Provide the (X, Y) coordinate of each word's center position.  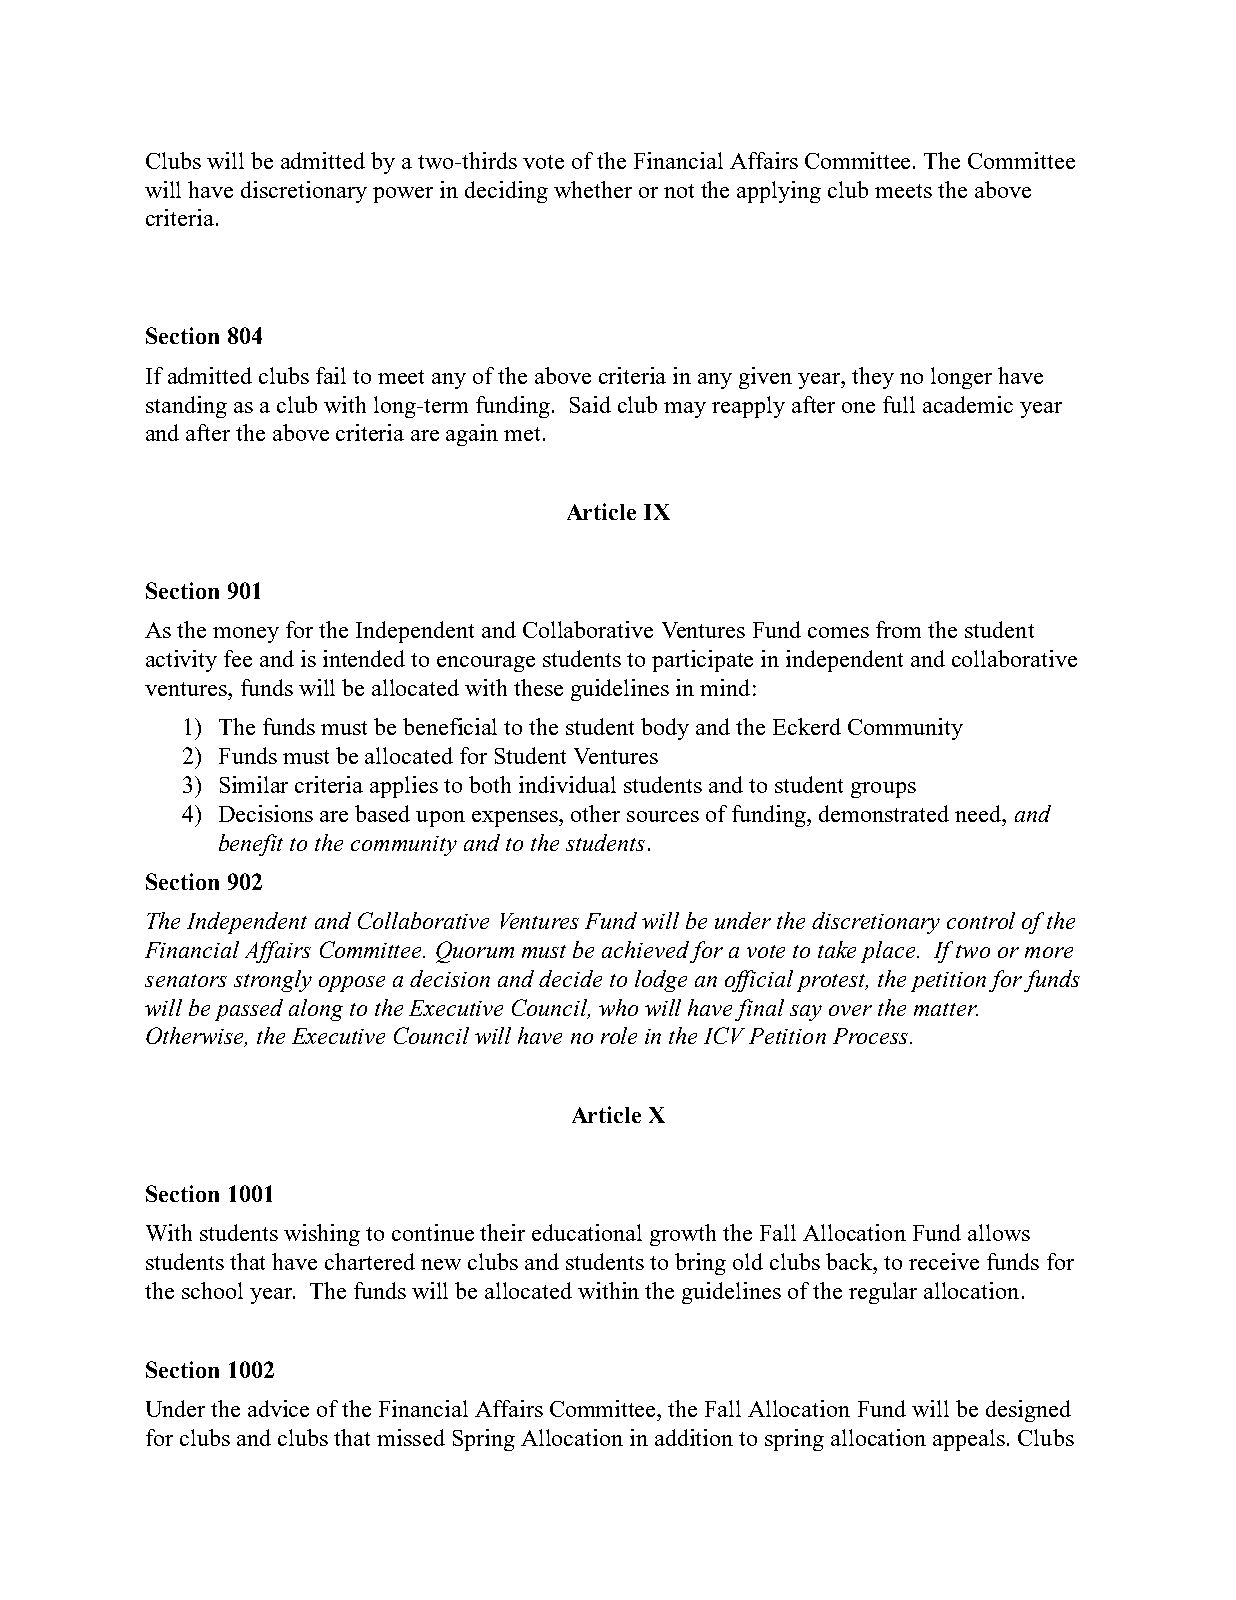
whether (593, 189)
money (246, 635)
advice (278, 1408)
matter (946, 1009)
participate (702, 661)
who (618, 1007)
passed (249, 1010)
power (403, 195)
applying (779, 192)
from (898, 629)
